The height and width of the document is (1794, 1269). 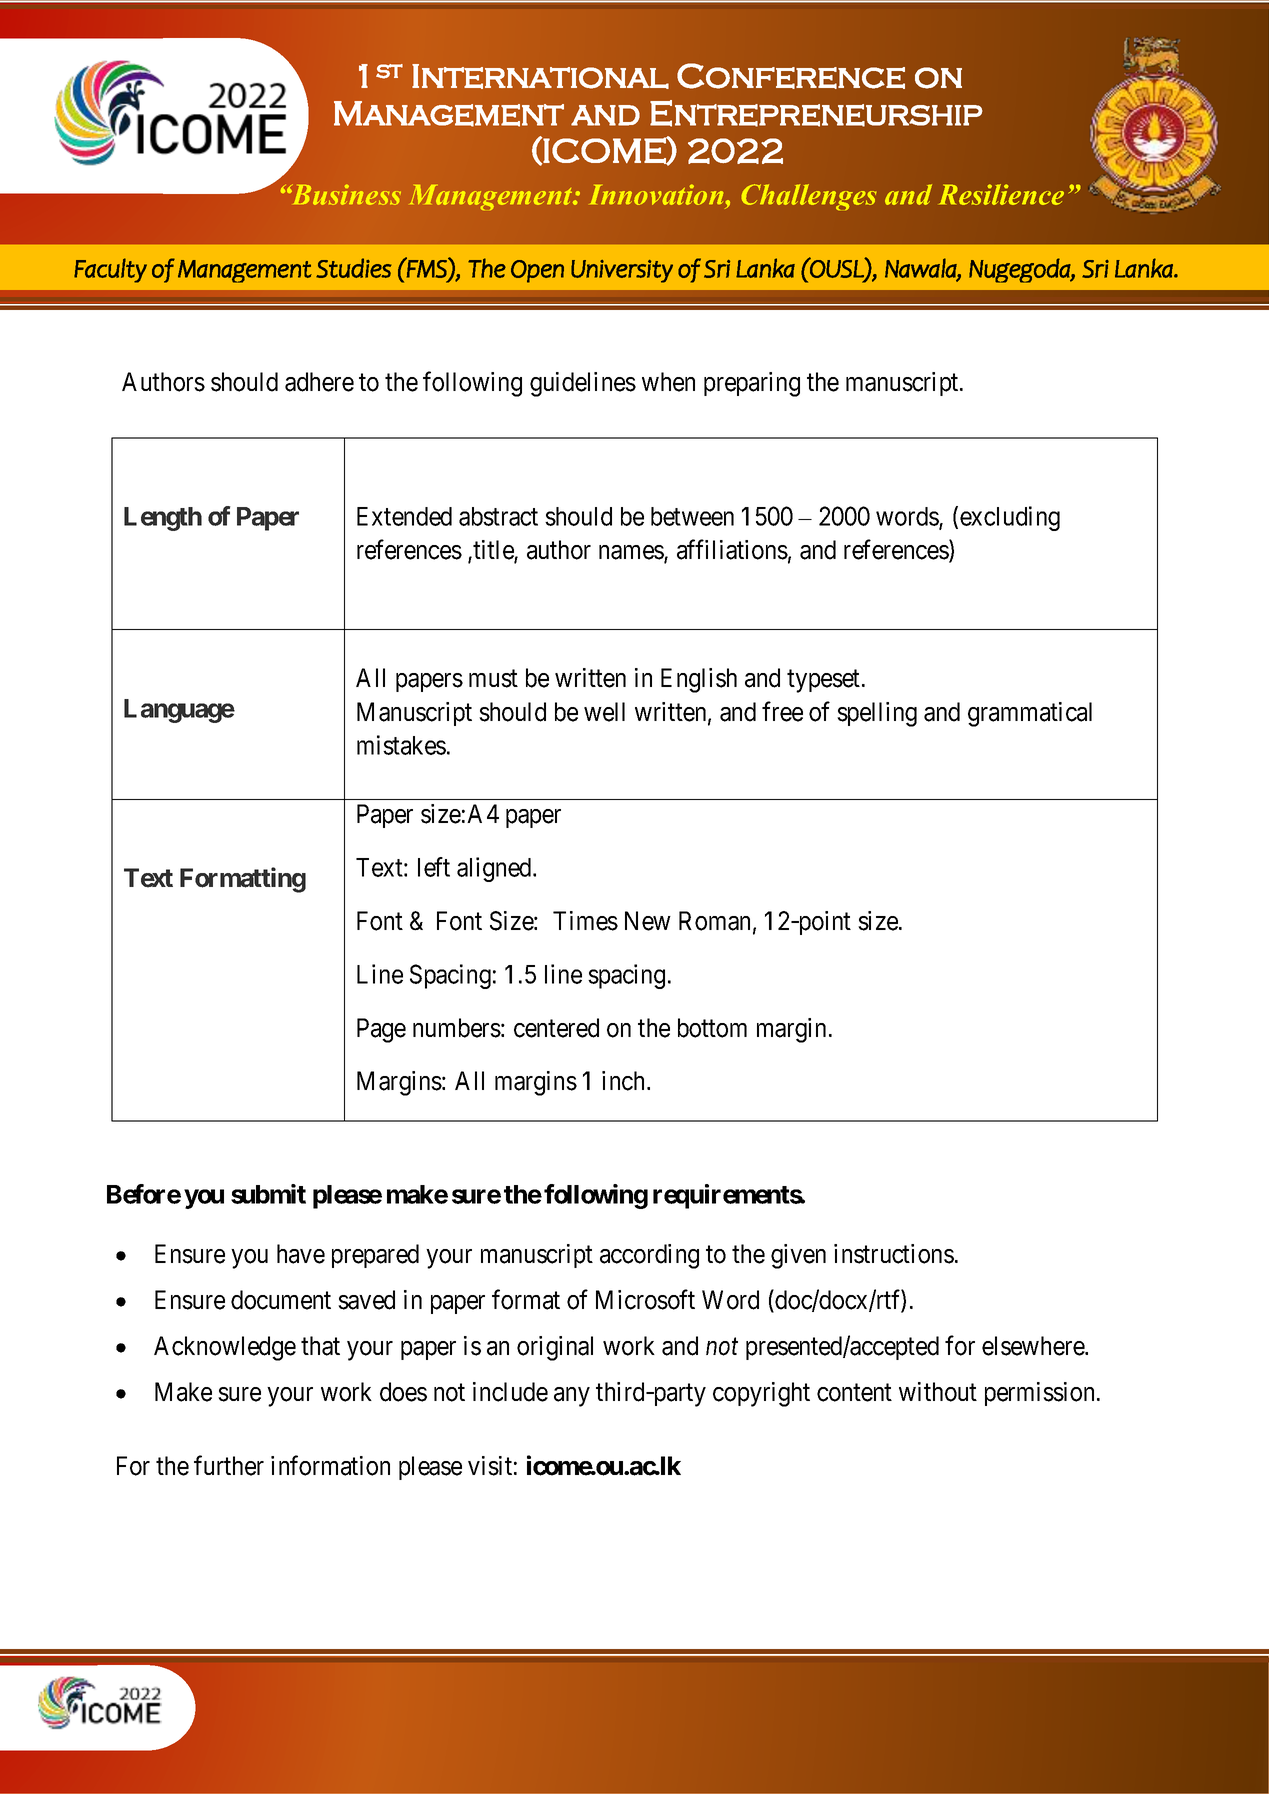 What do you see at coordinates (604, 712) in the document?
I see `well` at bounding box center [604, 712].
